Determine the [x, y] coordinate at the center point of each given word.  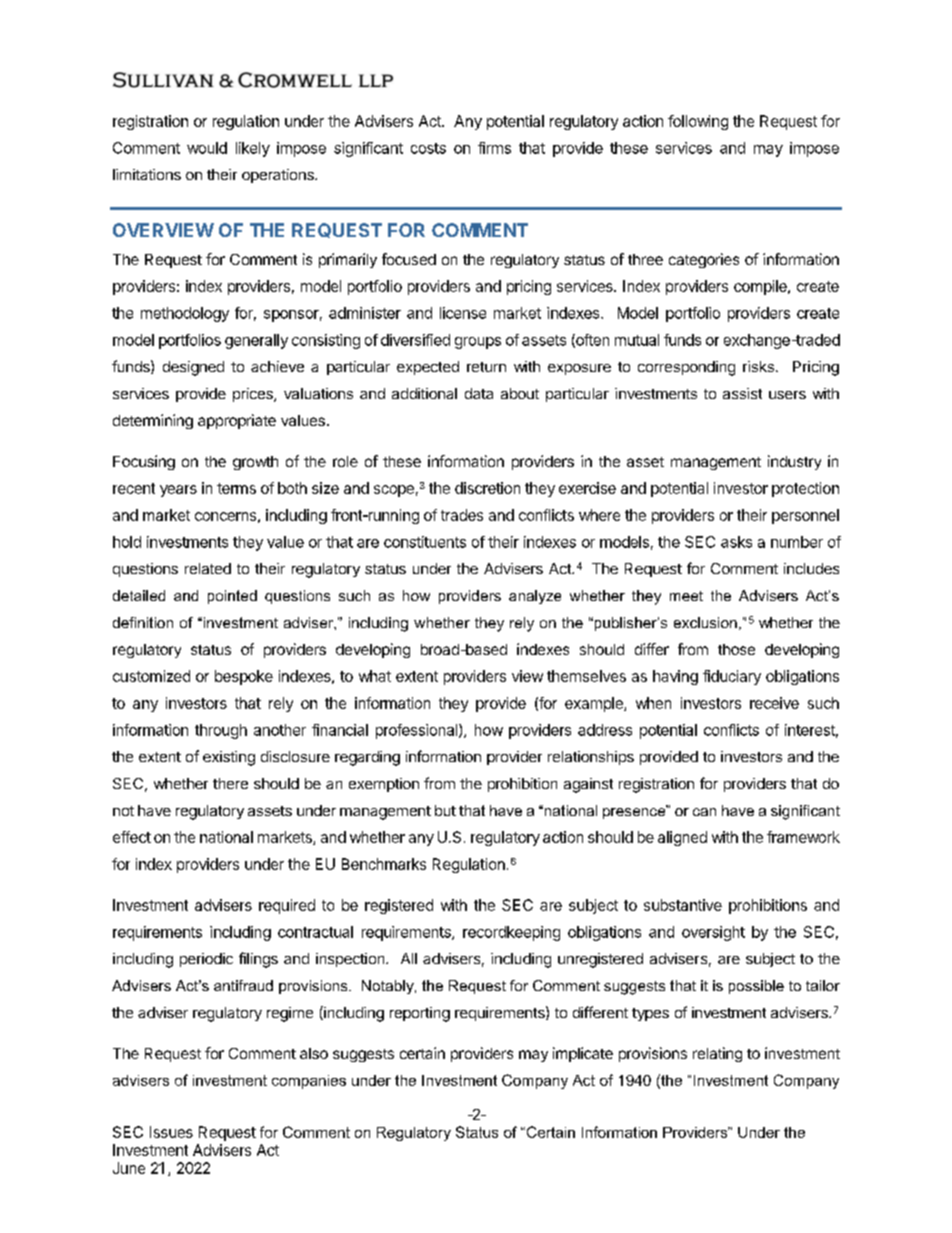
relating [717, 1054]
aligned [682, 838]
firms [494, 148]
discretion [487, 488]
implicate [583, 1054]
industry [794, 462]
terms [236, 488]
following [698, 122]
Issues [171, 1132]
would [207, 148]
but [445, 810]
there [230, 783]
